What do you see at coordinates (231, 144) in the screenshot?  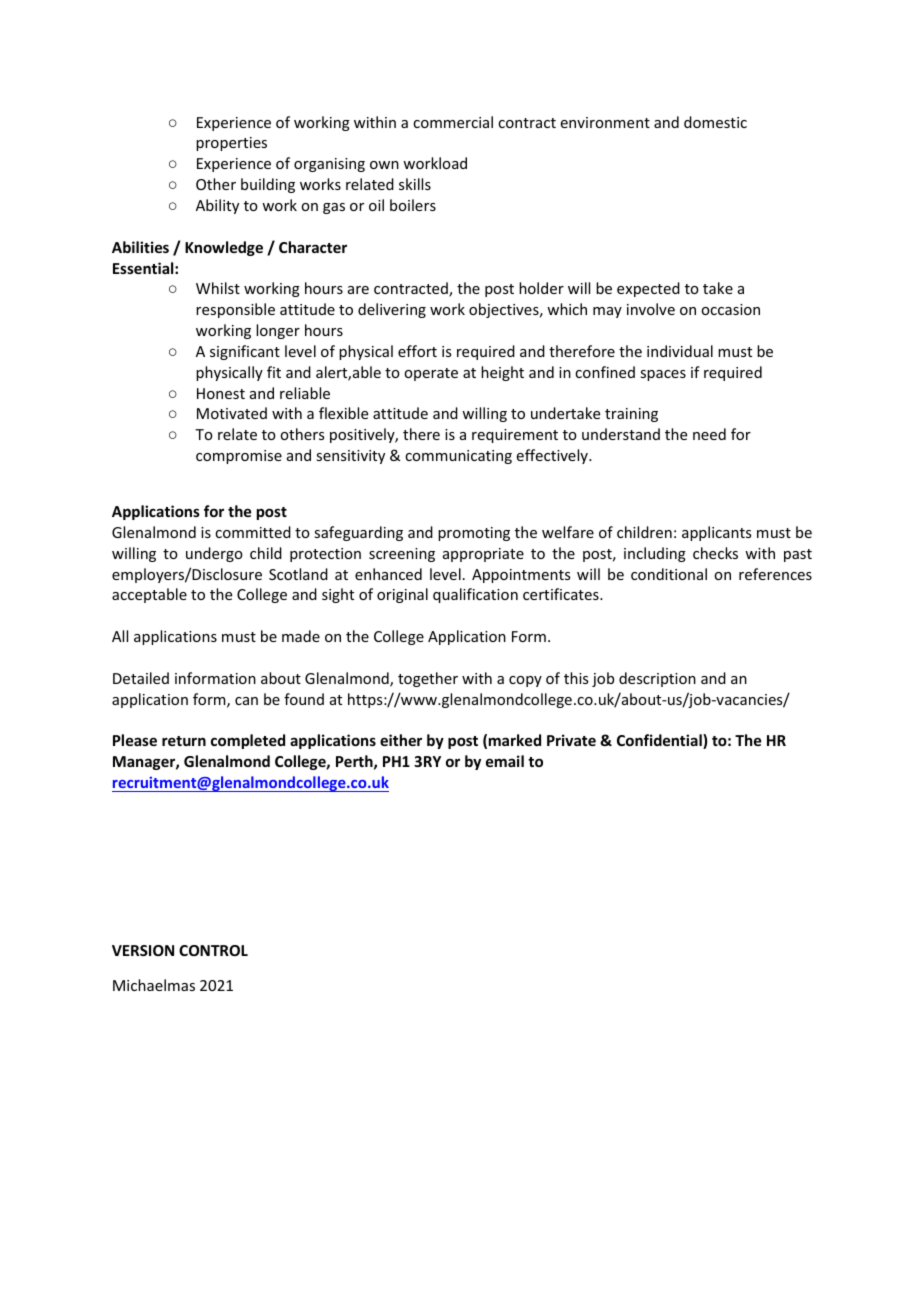 I see `properties` at bounding box center [231, 144].
